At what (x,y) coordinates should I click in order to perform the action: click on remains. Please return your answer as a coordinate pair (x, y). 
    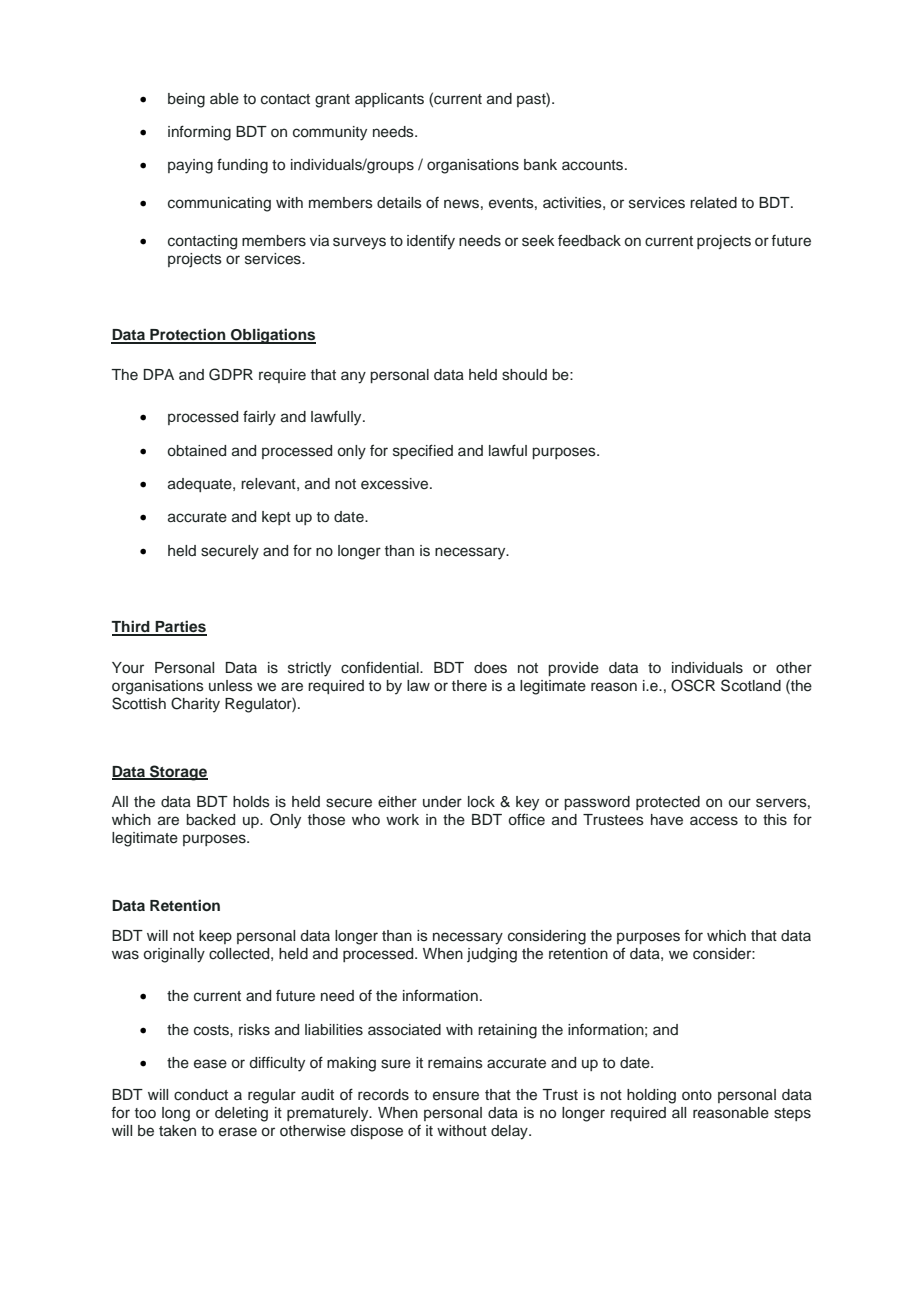
    Looking at the image, I should click on (455, 1063).
